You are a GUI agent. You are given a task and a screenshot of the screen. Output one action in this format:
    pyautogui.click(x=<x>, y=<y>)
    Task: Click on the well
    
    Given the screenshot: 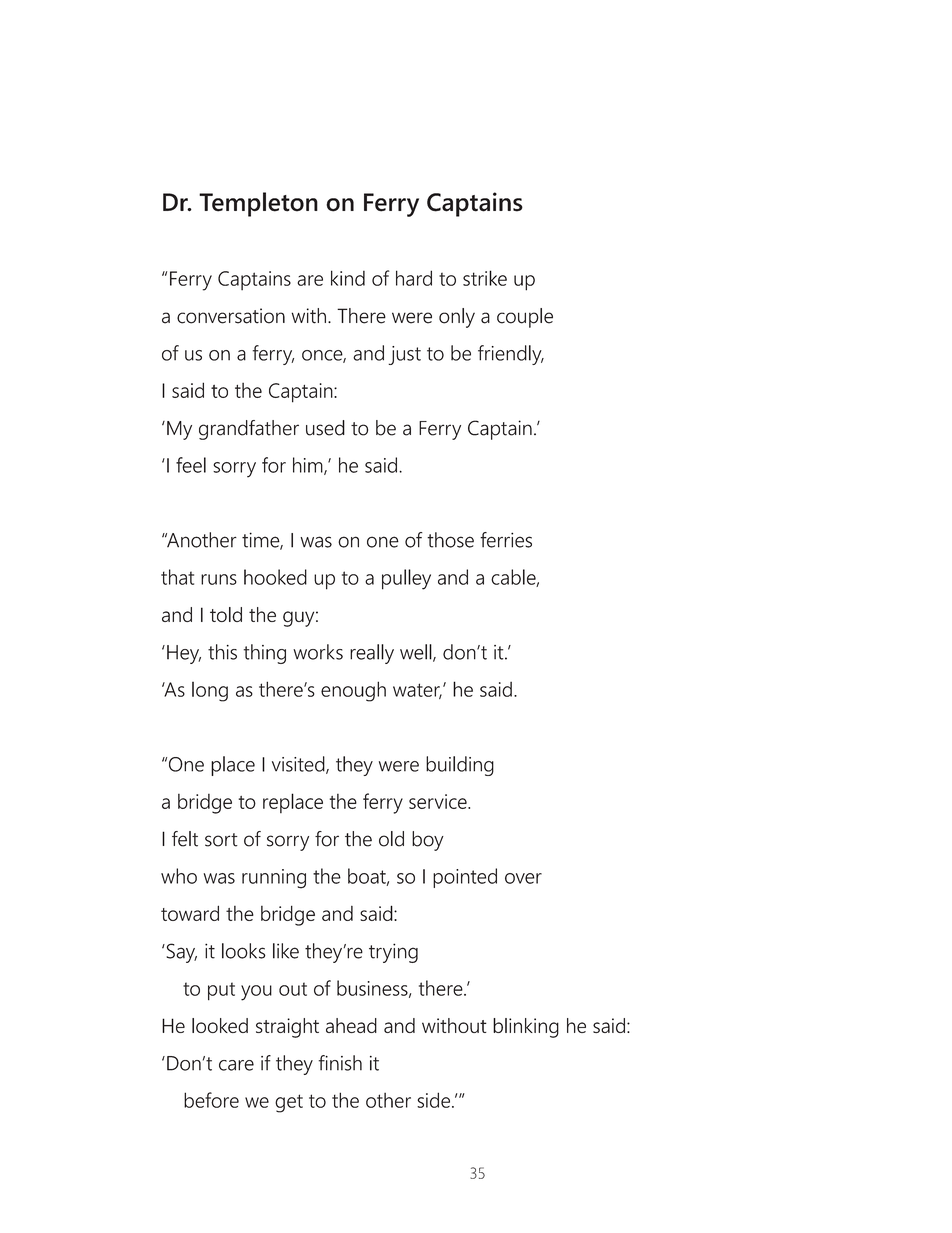 What is the action you would take?
    pyautogui.click(x=417, y=653)
